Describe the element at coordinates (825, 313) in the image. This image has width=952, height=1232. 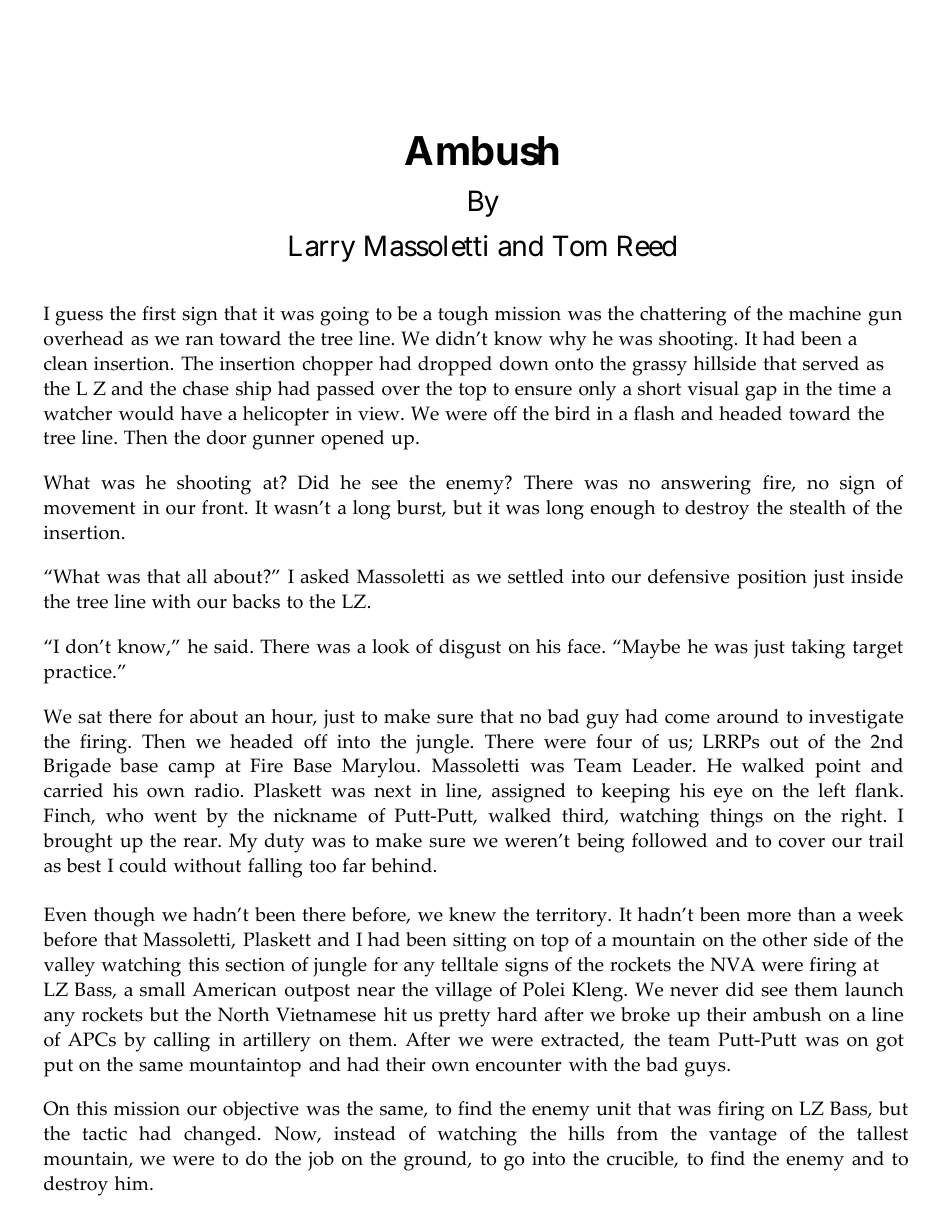
I see `machine` at that location.
